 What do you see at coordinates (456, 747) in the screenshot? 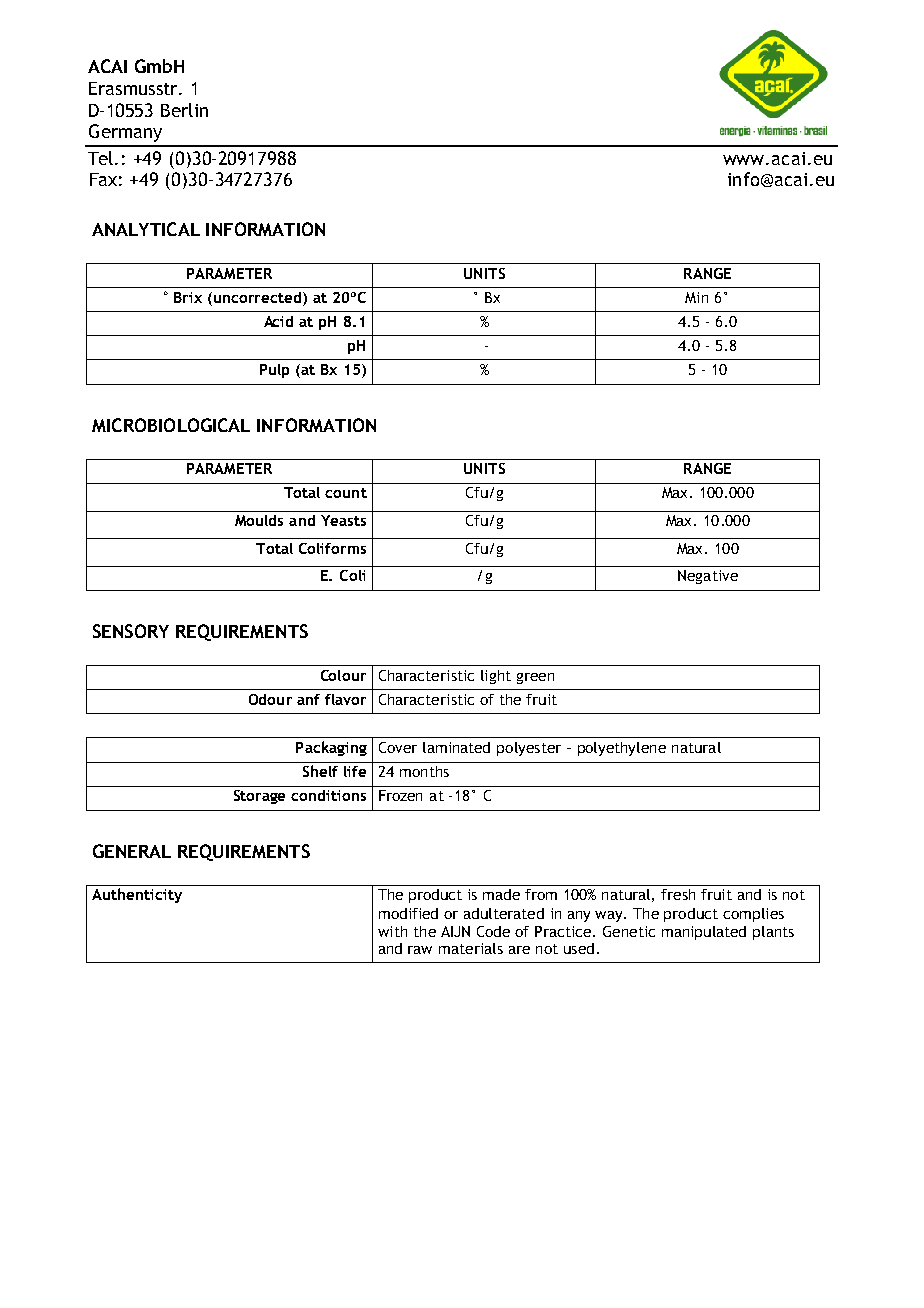
I see `laminated` at bounding box center [456, 747].
